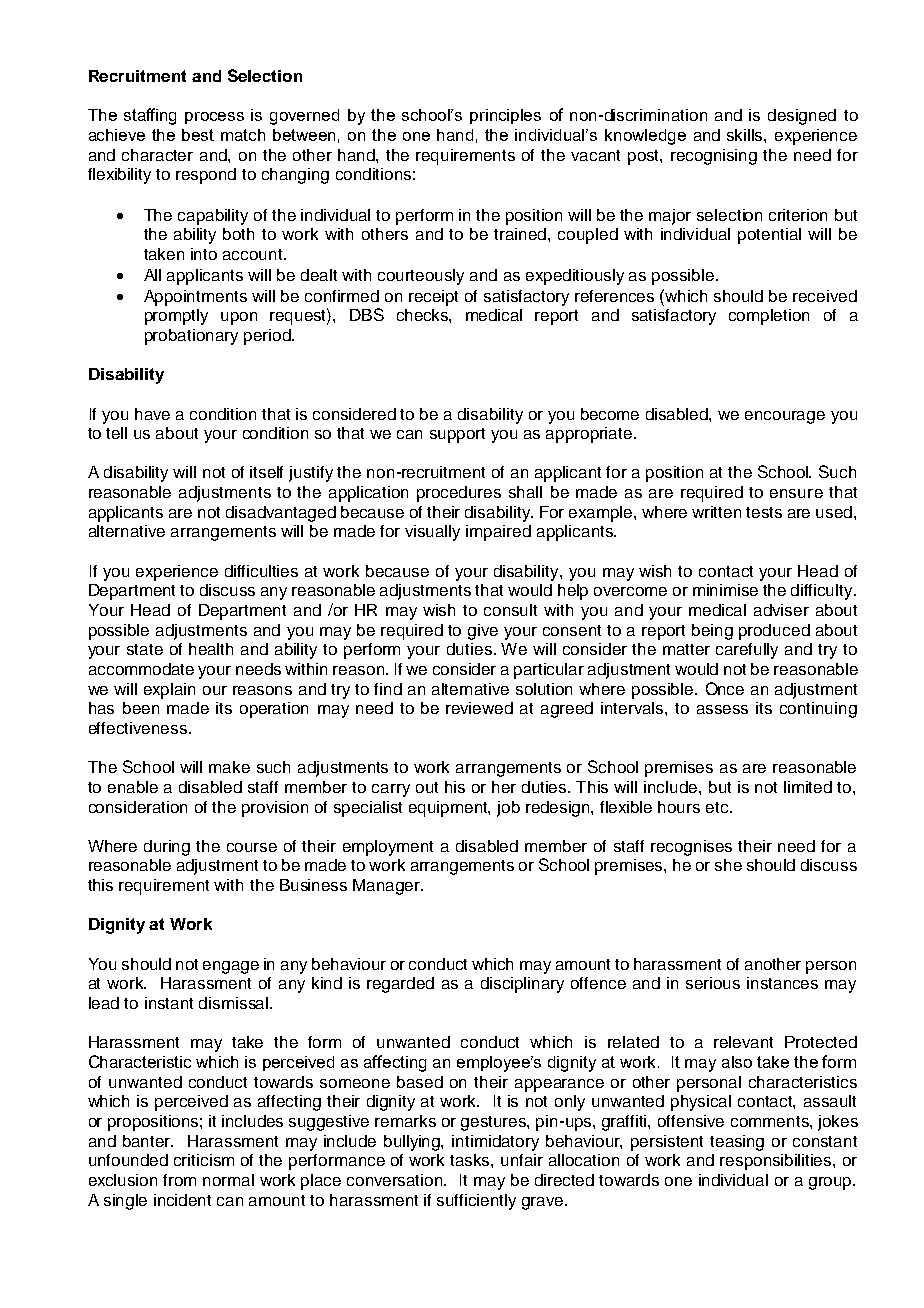 The image size is (924, 1308). Describe the element at coordinates (459, 494) in the document. I see `procedures` at that location.
